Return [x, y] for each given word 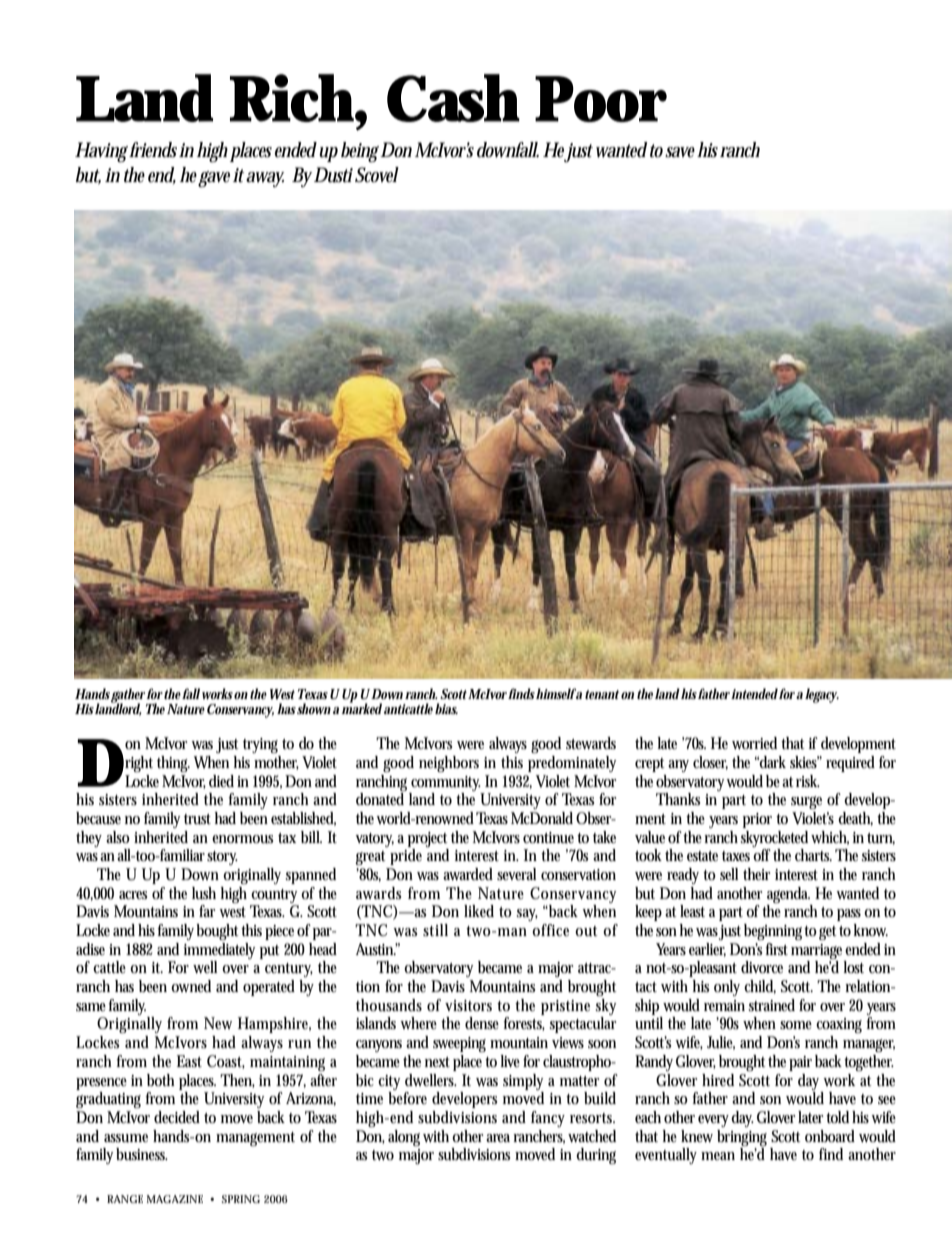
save [680, 152]
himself [556, 693]
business [142, 1154]
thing [173, 764]
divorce [762, 967]
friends [153, 150]
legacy [822, 695]
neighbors [449, 764]
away [265, 179]
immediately [219, 951]
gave [214, 179]
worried [754, 743]
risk [808, 781]
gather [128, 696]
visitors [468, 1005]
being [360, 152]
